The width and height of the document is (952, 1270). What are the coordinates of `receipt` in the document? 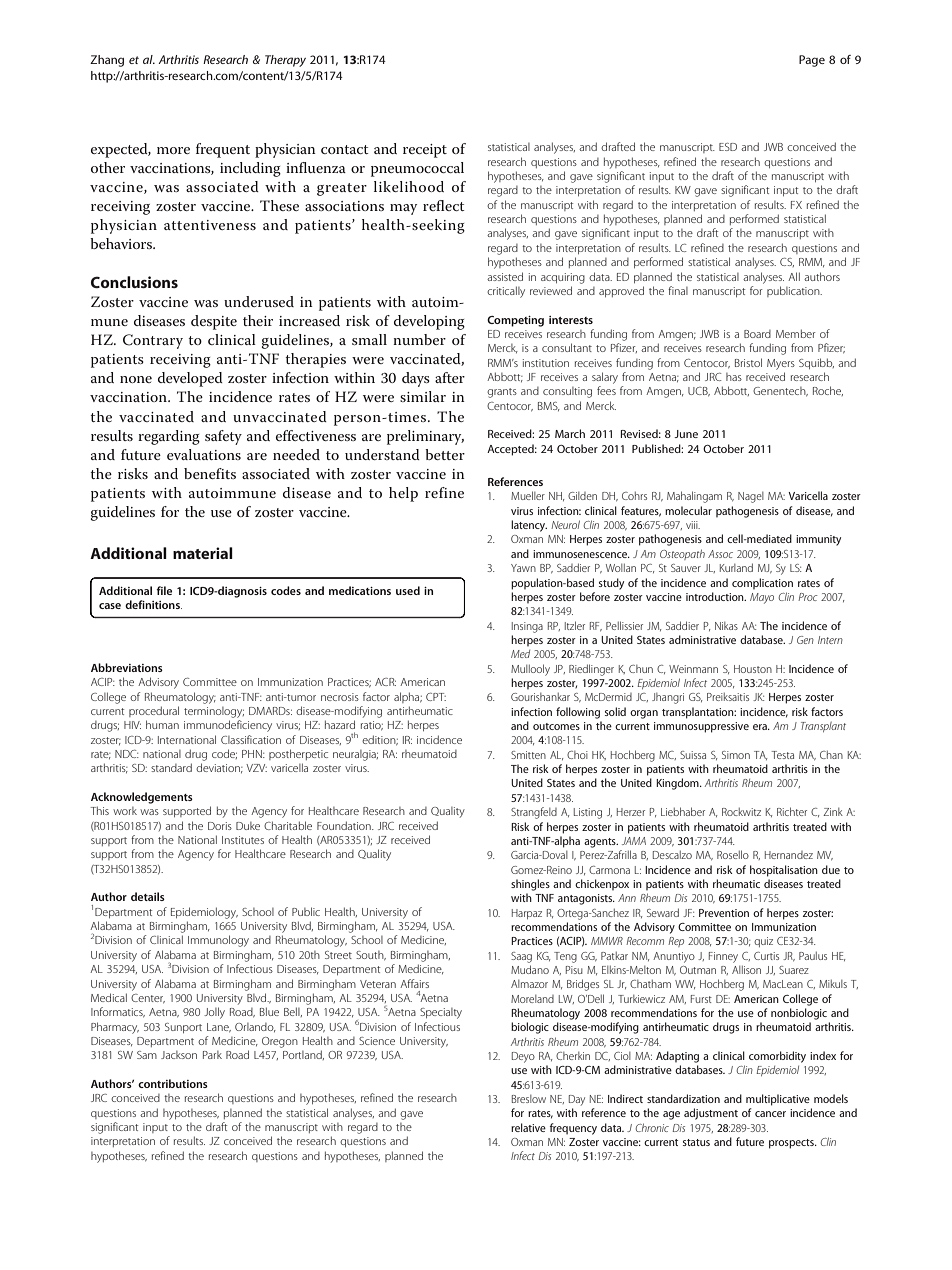 It's located at (425, 151).
